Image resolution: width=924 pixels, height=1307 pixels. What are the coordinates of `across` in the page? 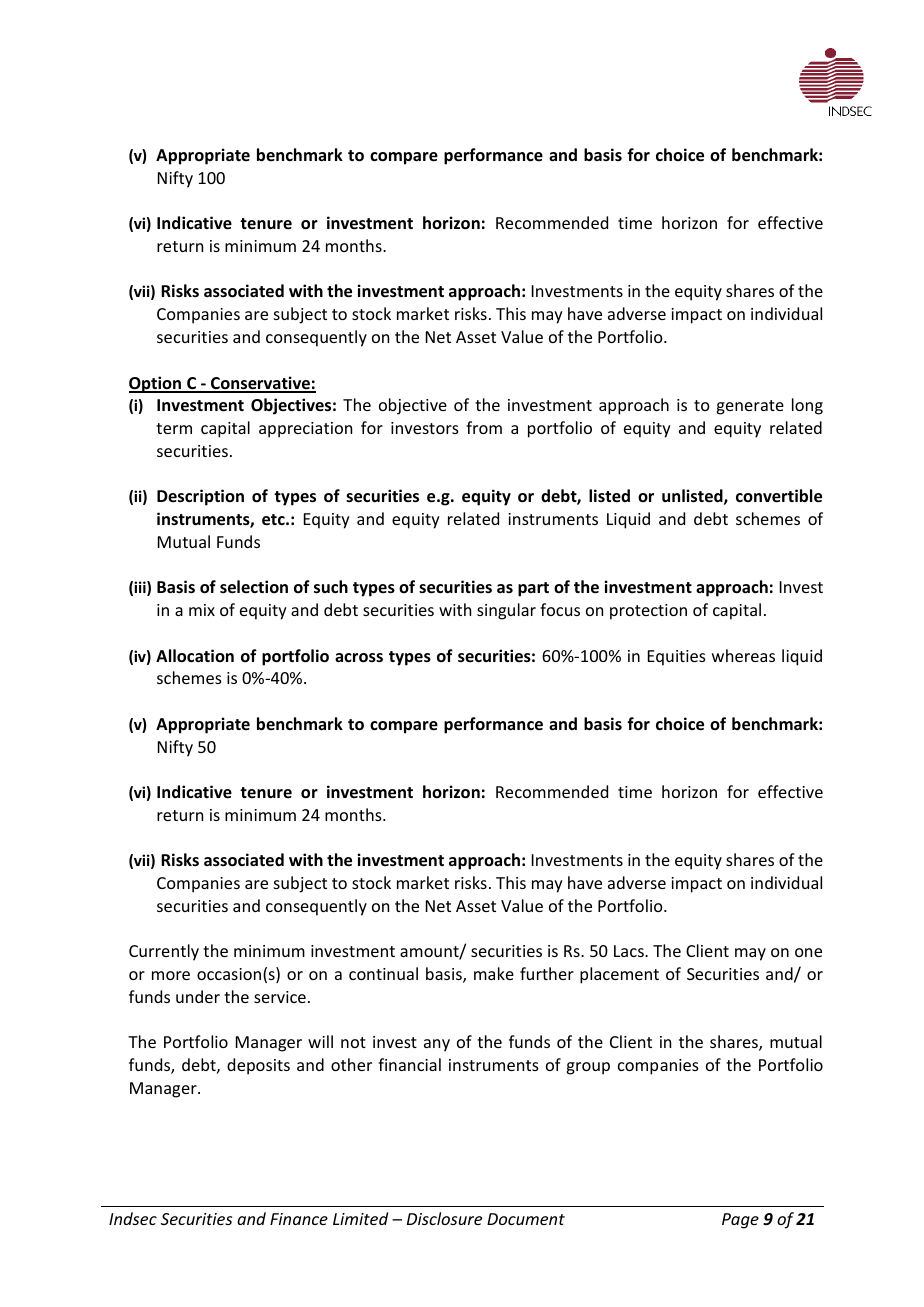 It's located at (359, 658).
